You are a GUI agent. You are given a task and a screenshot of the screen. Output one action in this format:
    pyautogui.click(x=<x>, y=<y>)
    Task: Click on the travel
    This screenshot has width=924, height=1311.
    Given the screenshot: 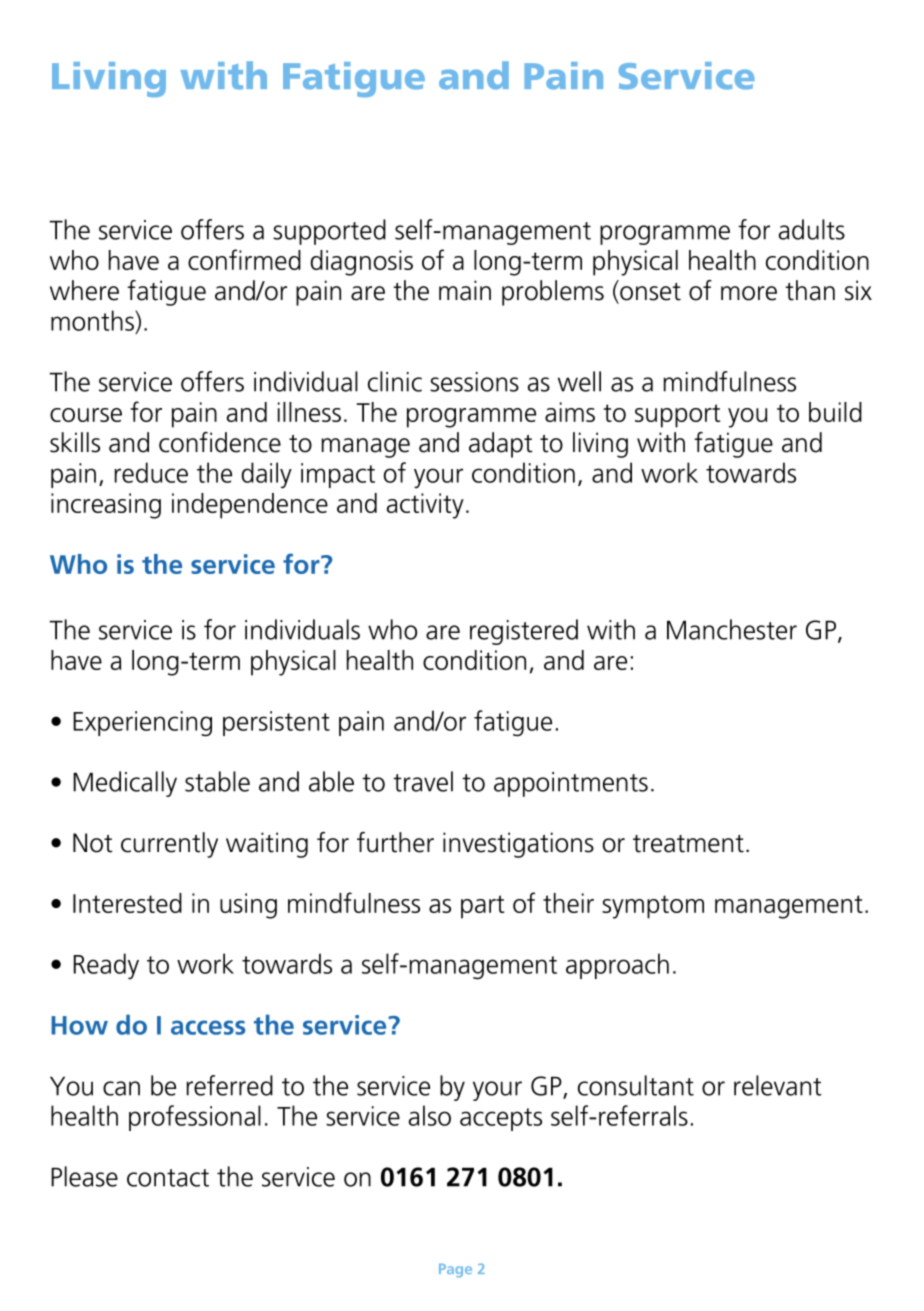 What is the action you would take?
    pyautogui.click(x=423, y=781)
